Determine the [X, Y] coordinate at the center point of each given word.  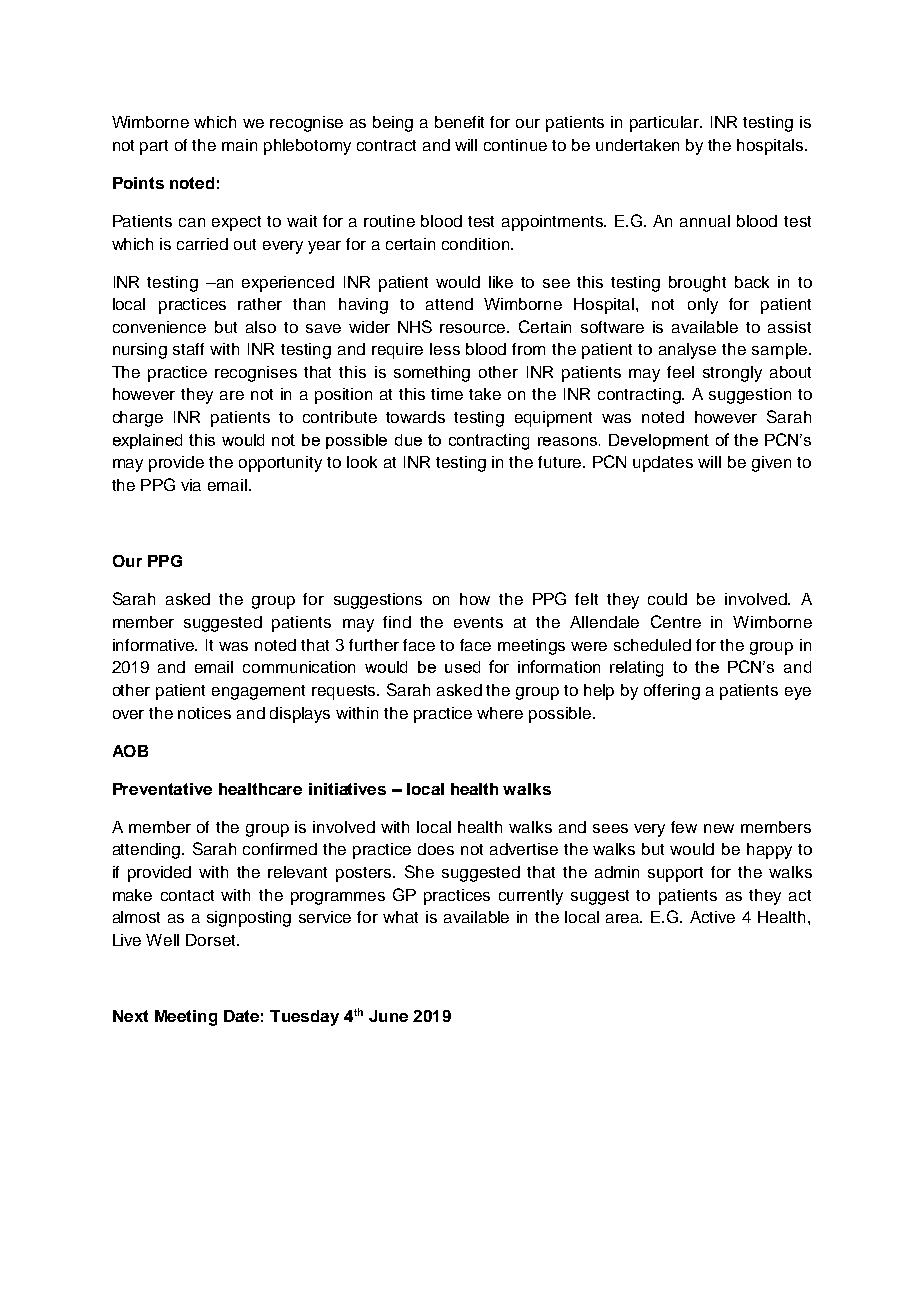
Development [659, 441]
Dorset [212, 940]
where [500, 713]
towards [415, 417]
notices [204, 713]
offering [672, 692]
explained [147, 441]
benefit [459, 122]
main [239, 145]
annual [705, 221]
